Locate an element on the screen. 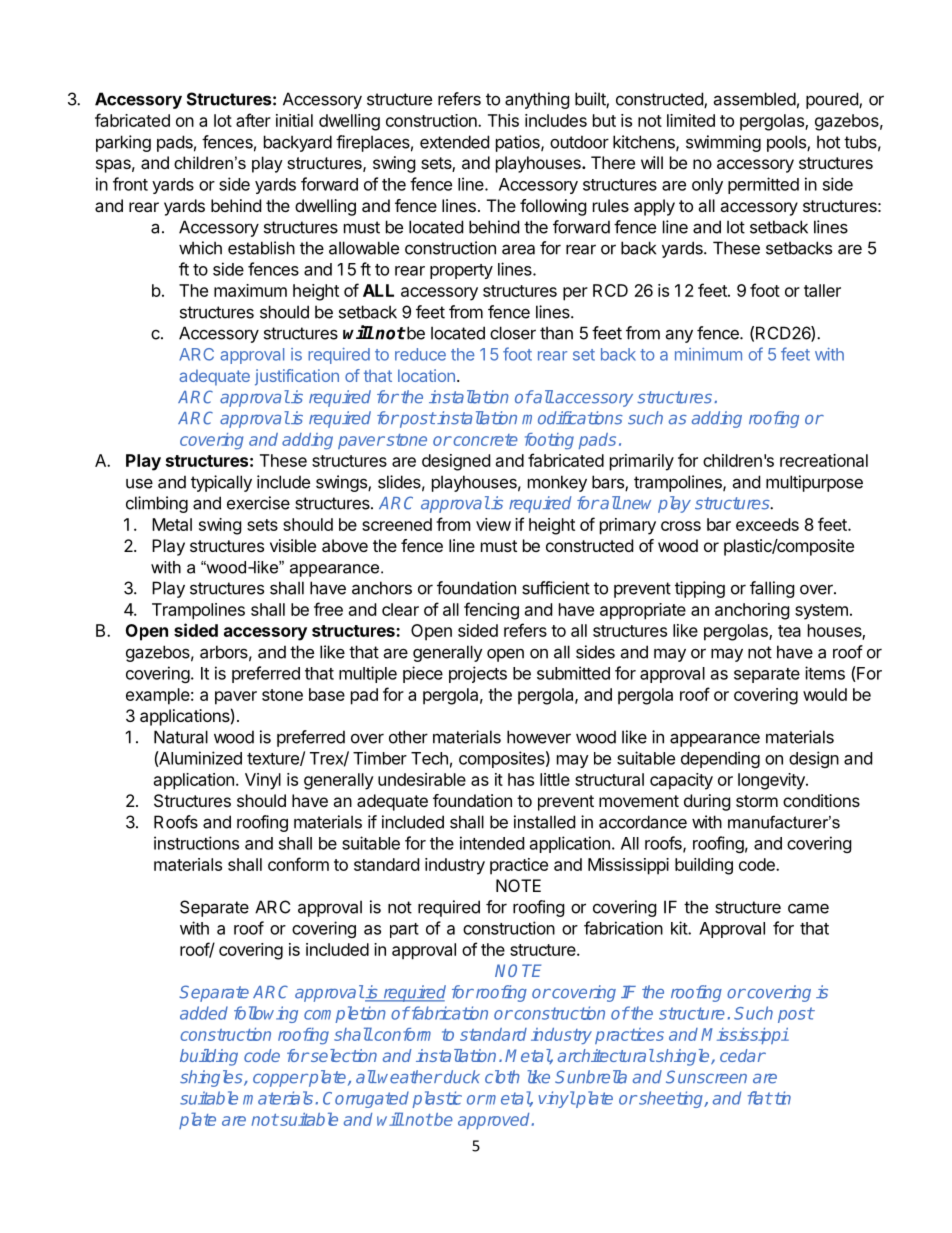  duck is located at coordinates (462, 1077).
